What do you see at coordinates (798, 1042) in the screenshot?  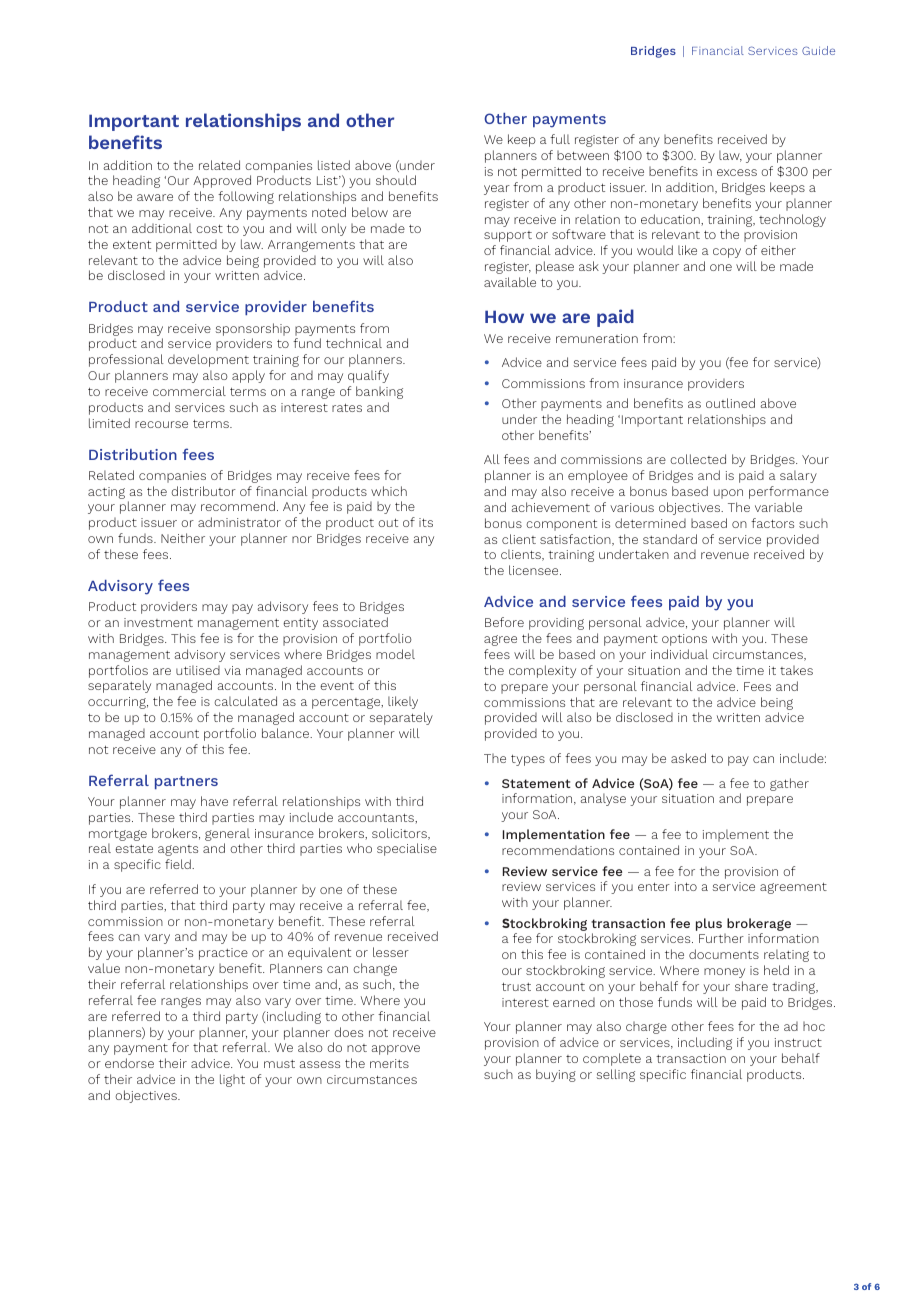 I see `instruct` at bounding box center [798, 1042].
